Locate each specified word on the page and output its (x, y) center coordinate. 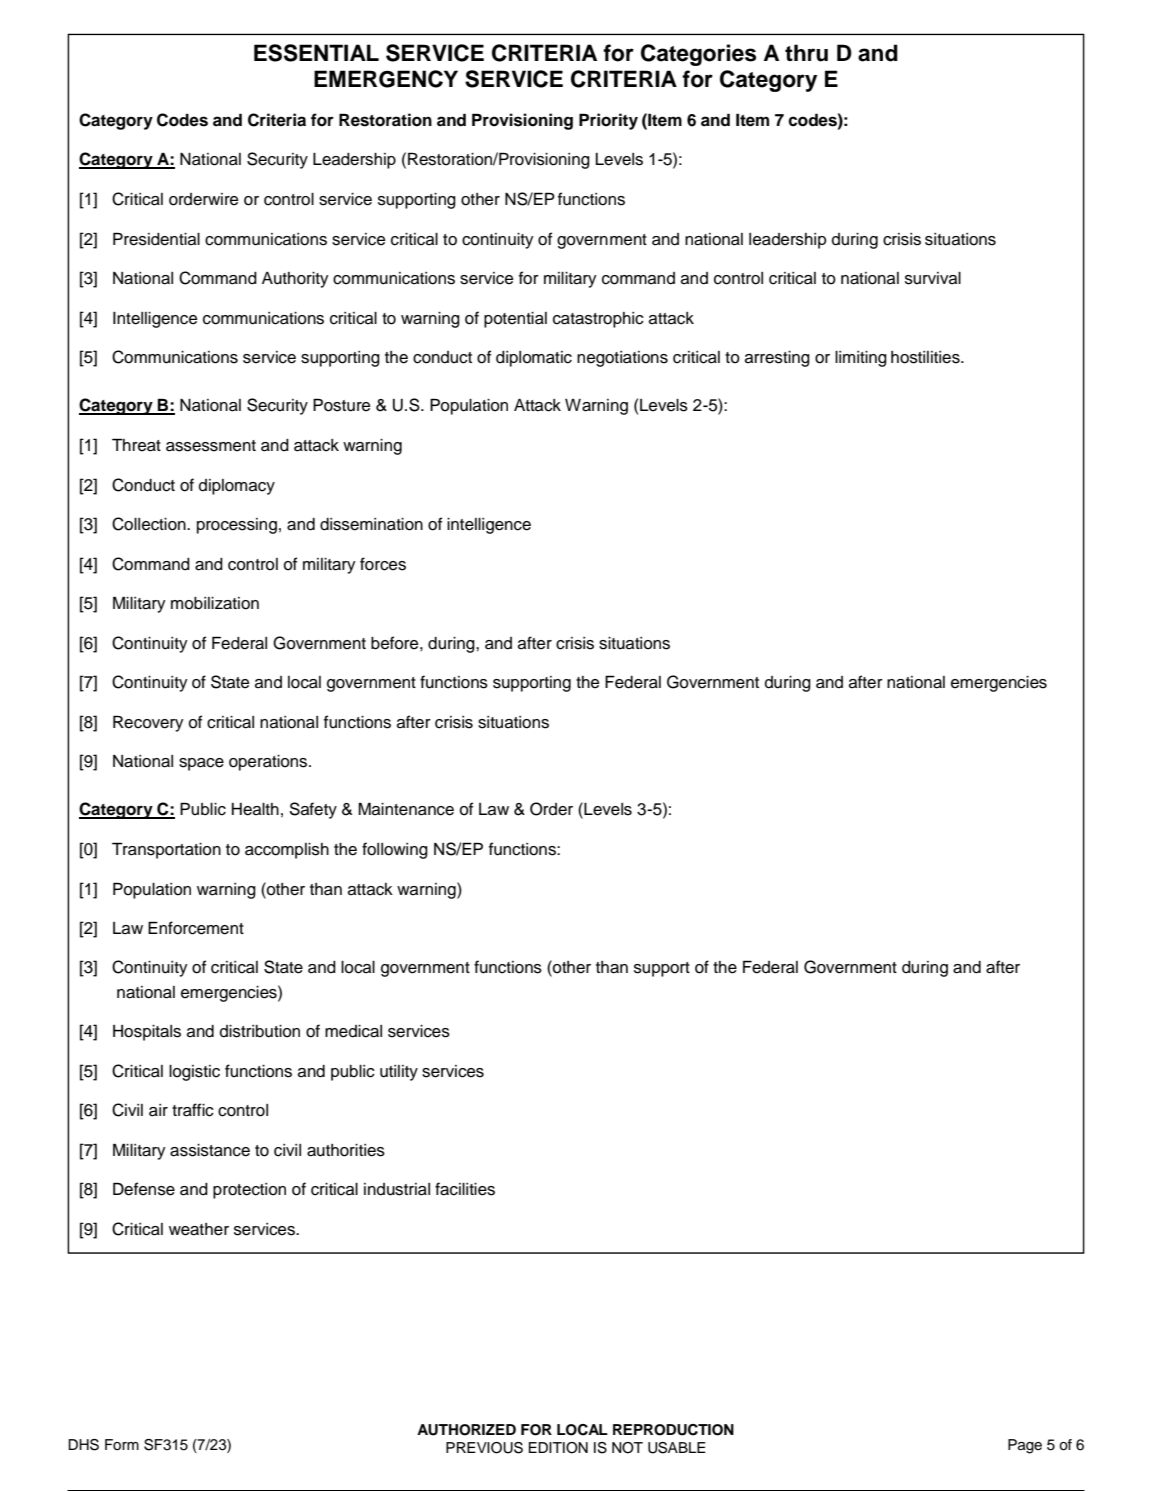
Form (122, 1444)
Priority (608, 121)
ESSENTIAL (316, 53)
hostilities (926, 357)
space (201, 764)
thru (806, 53)
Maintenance (406, 809)
